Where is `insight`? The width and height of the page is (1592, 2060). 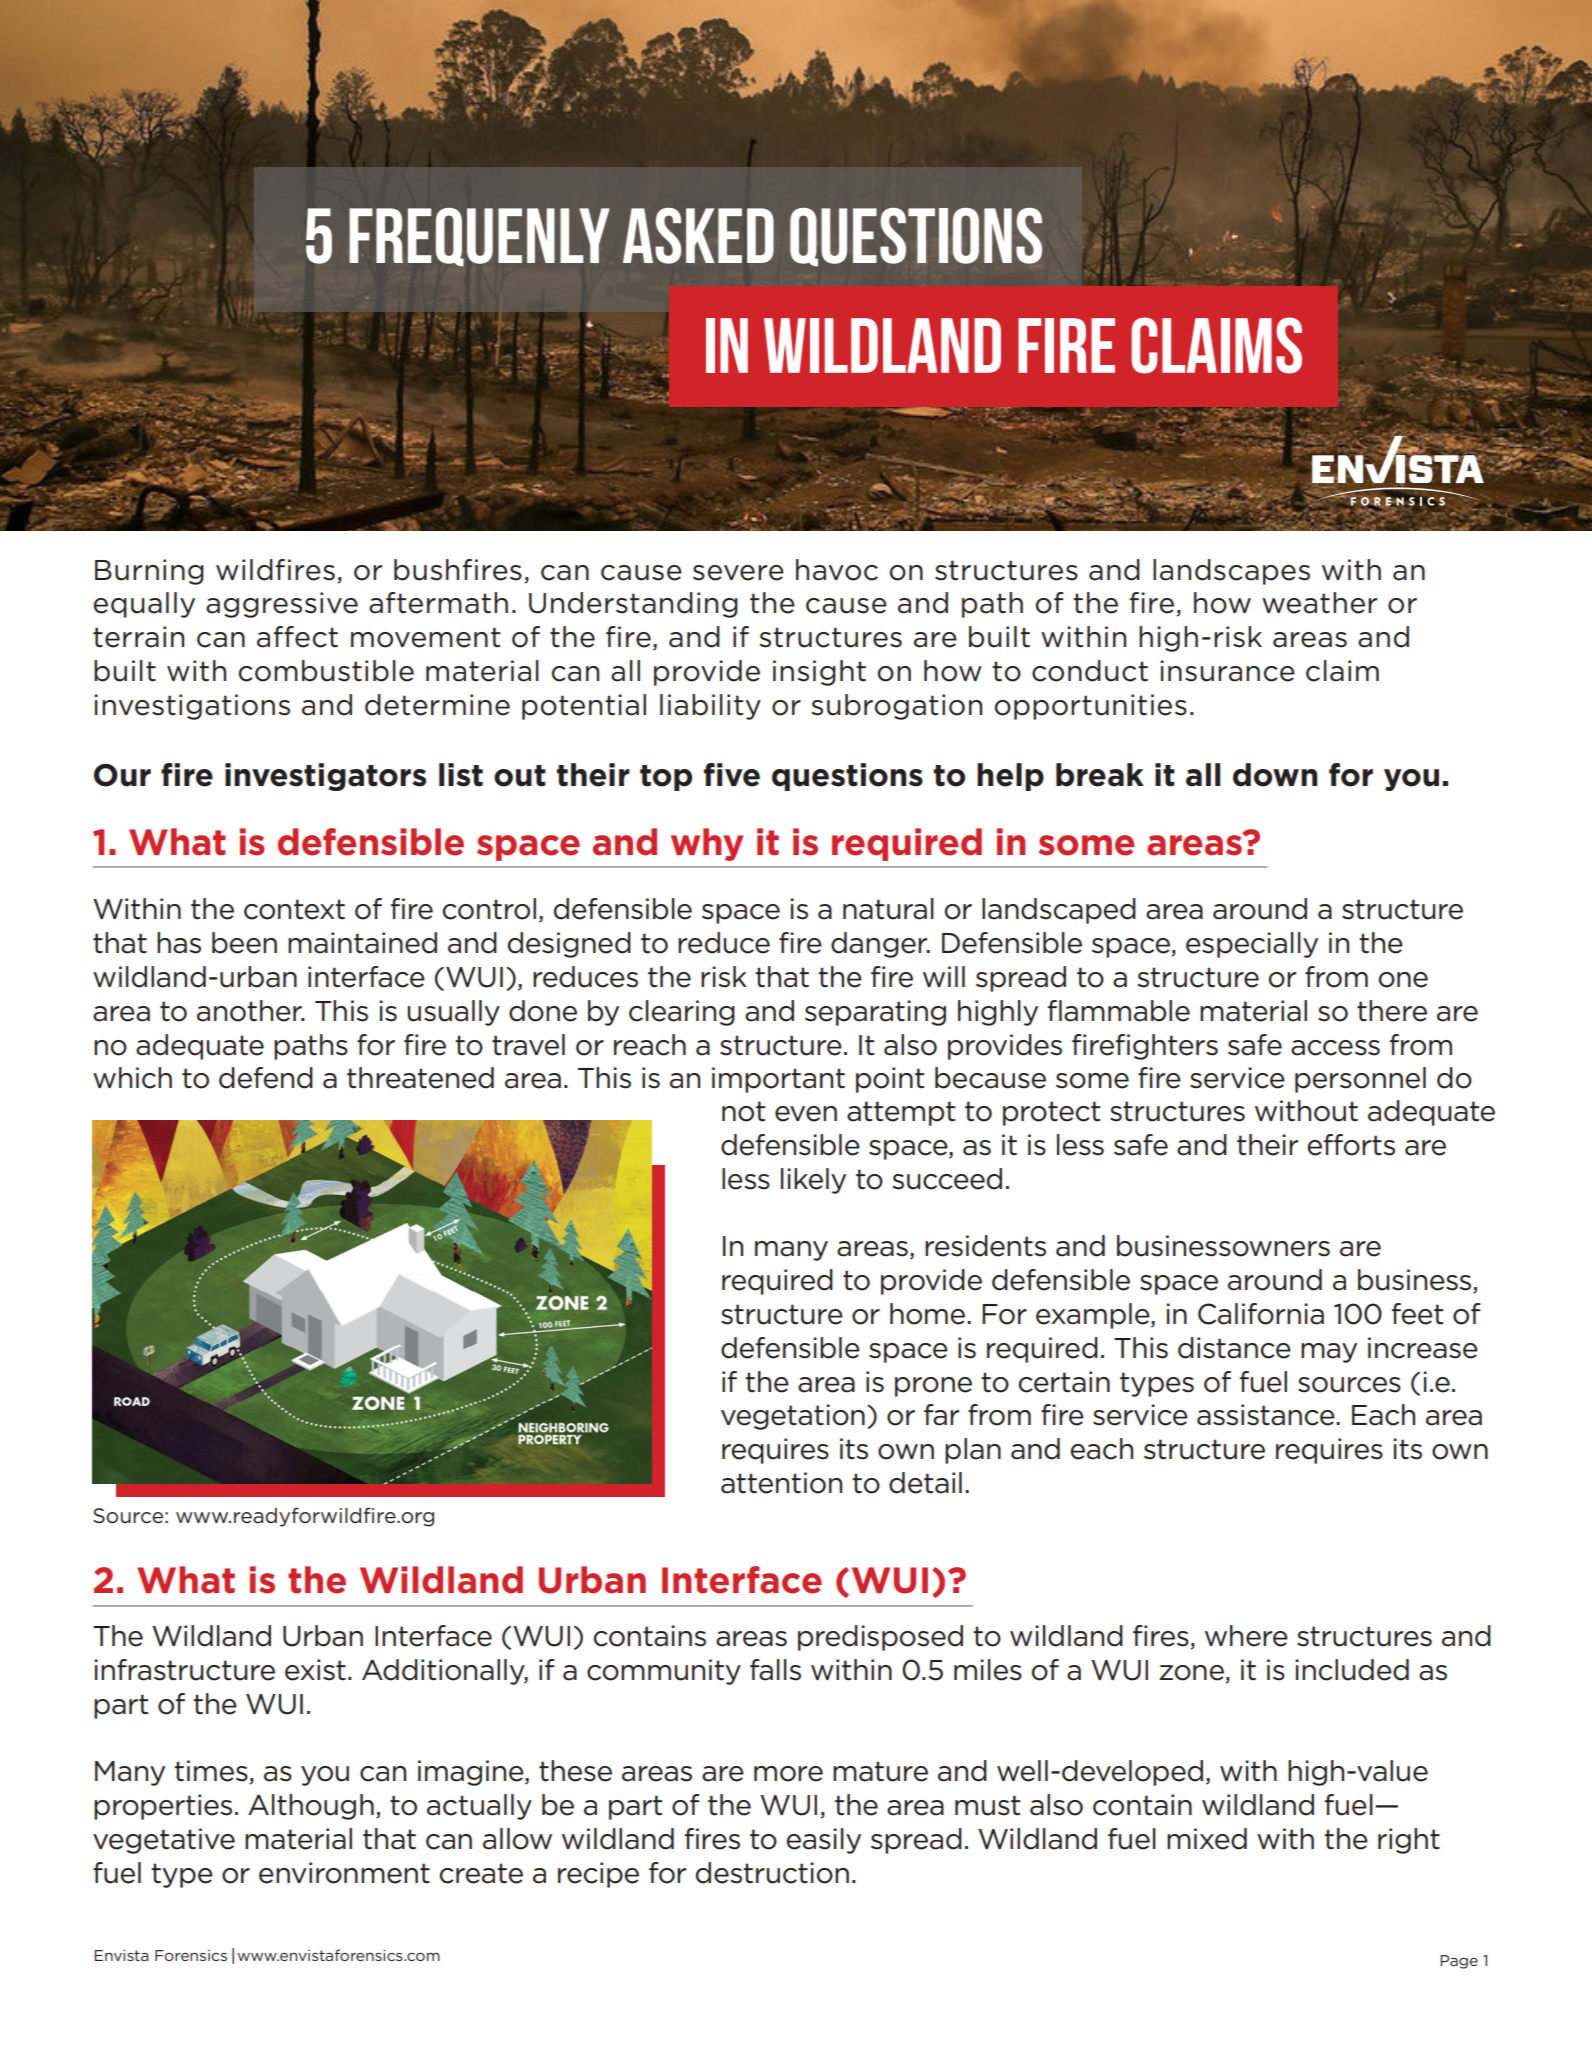 insight is located at coordinates (819, 673).
